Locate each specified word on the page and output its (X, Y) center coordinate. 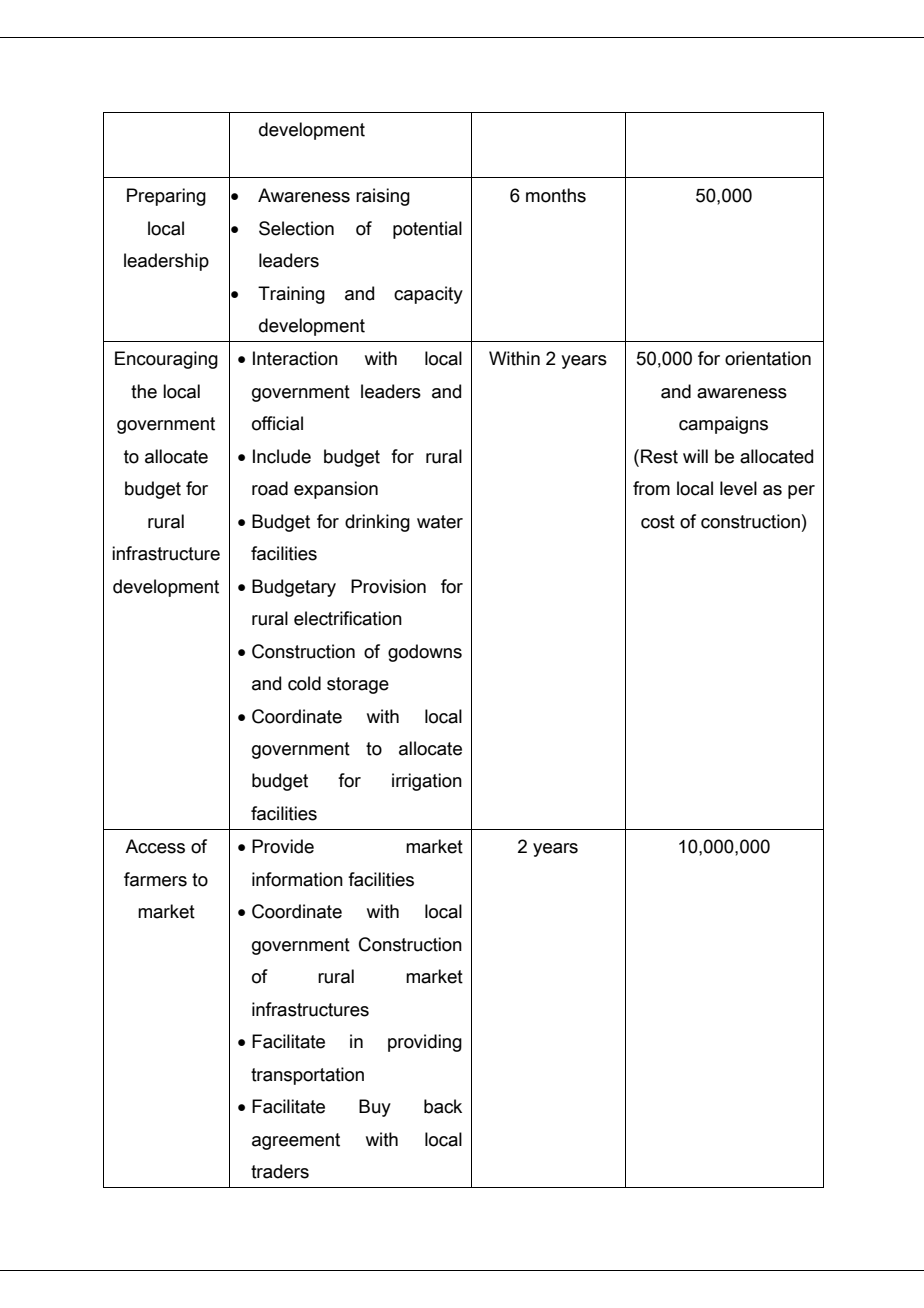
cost (658, 522)
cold (304, 683)
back (443, 1106)
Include (282, 456)
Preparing (166, 197)
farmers (155, 879)
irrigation (427, 782)
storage (358, 685)
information (297, 879)
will (695, 456)
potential (427, 230)
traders (280, 1171)
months (556, 195)
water (440, 522)
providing (425, 1043)
